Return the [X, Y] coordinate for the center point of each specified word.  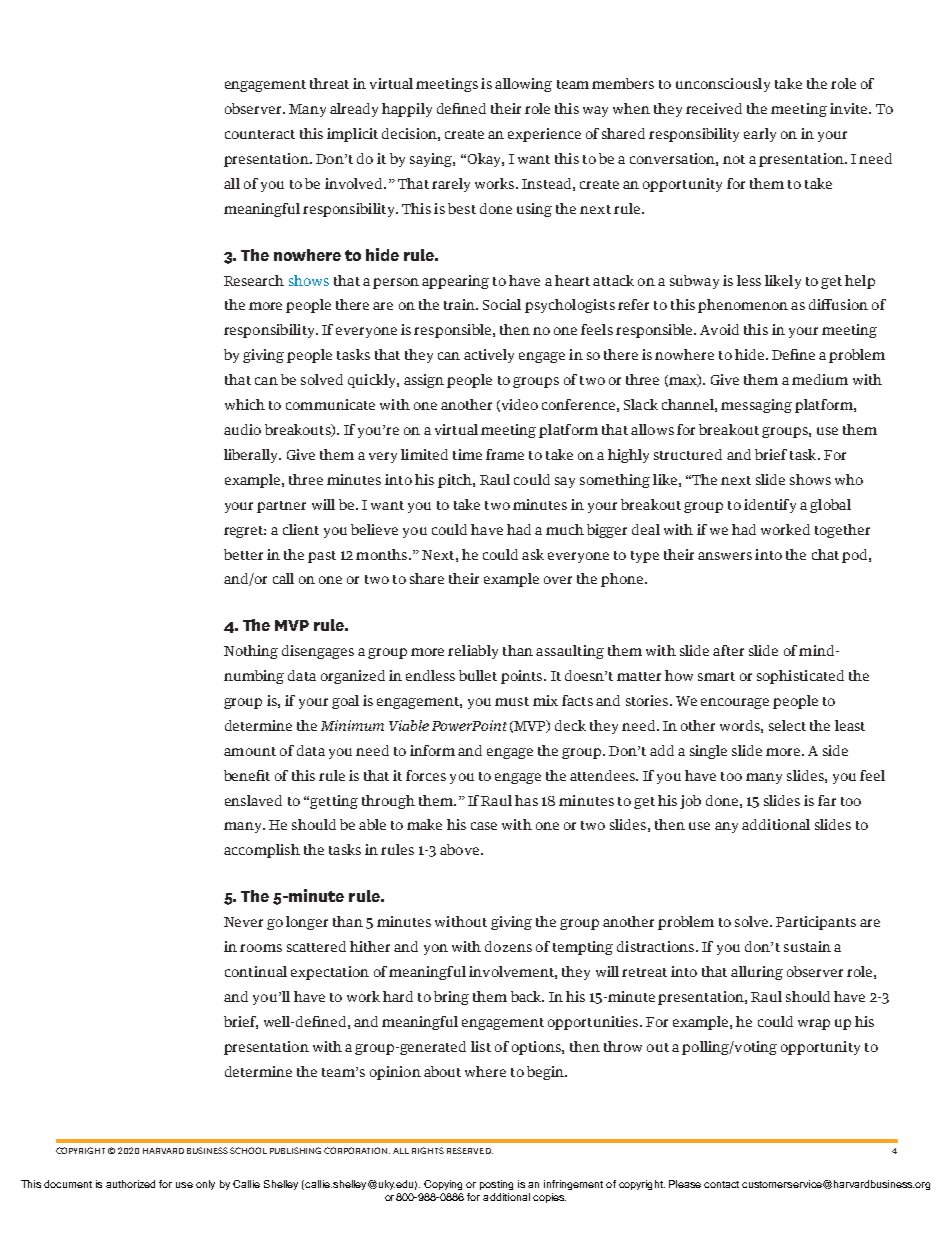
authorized [130, 1184]
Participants [816, 923]
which [245, 404]
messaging [756, 406]
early [760, 135]
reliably [473, 652]
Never [243, 922]
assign [424, 381]
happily [407, 110]
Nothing [251, 652]
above [461, 849]
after [728, 650]
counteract [260, 134]
